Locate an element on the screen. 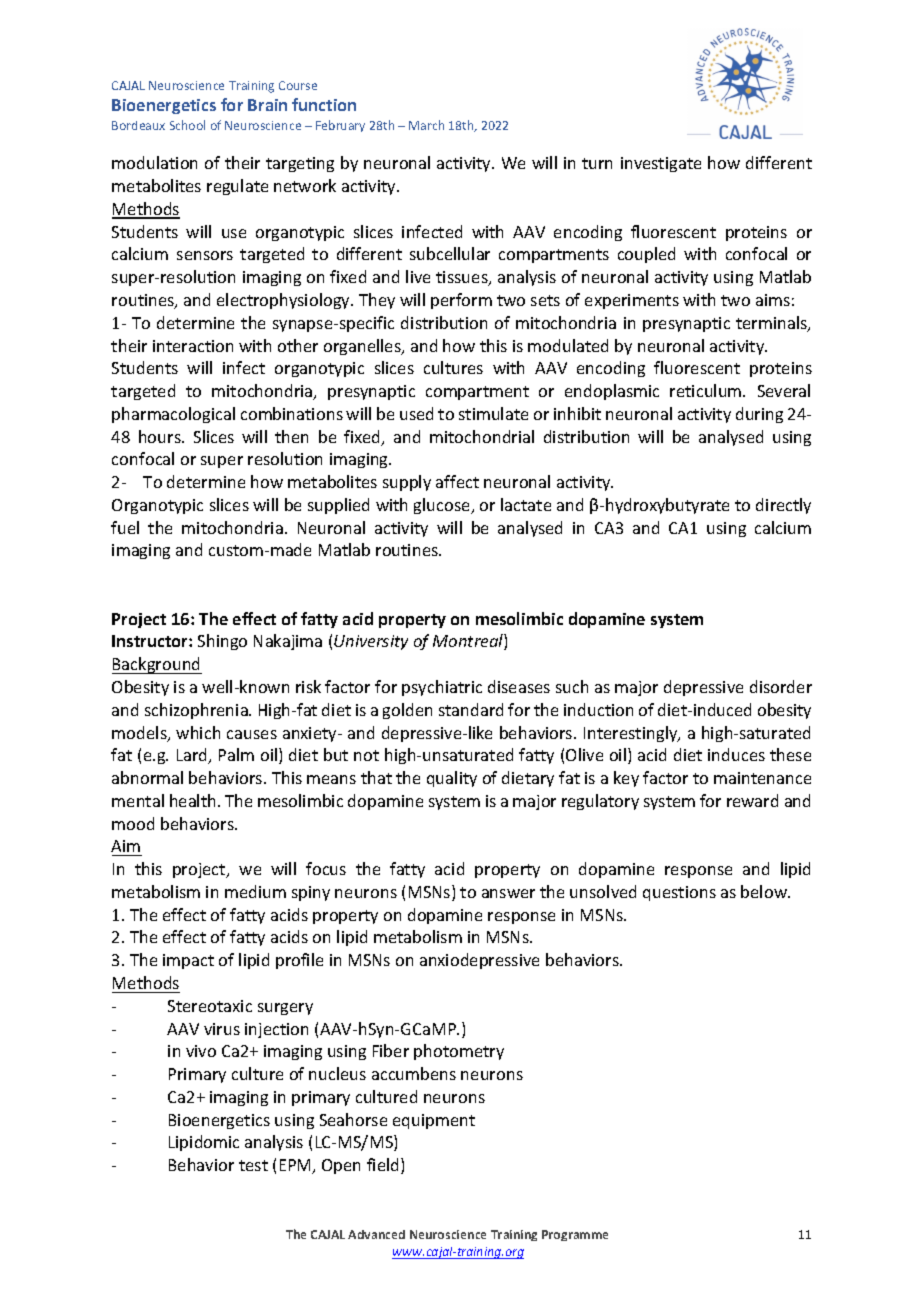 Image resolution: width=924 pixels, height=1309 pixels. School is located at coordinates (187, 125).
